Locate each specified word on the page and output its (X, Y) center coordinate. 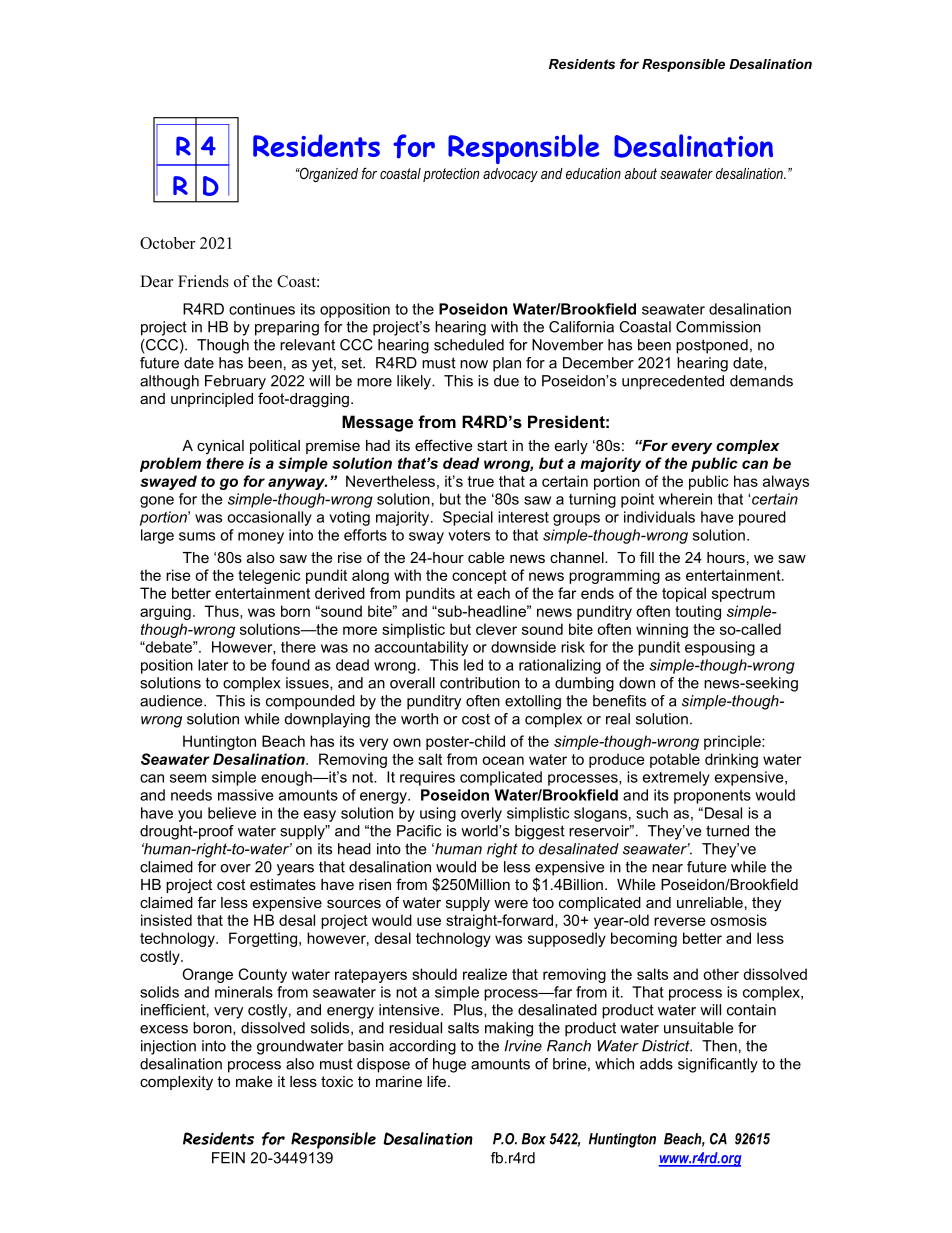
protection (451, 175)
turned (727, 831)
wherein (685, 499)
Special (468, 518)
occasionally (269, 518)
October (168, 243)
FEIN (228, 1158)
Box (534, 1139)
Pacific (419, 831)
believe (232, 813)
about (641, 173)
